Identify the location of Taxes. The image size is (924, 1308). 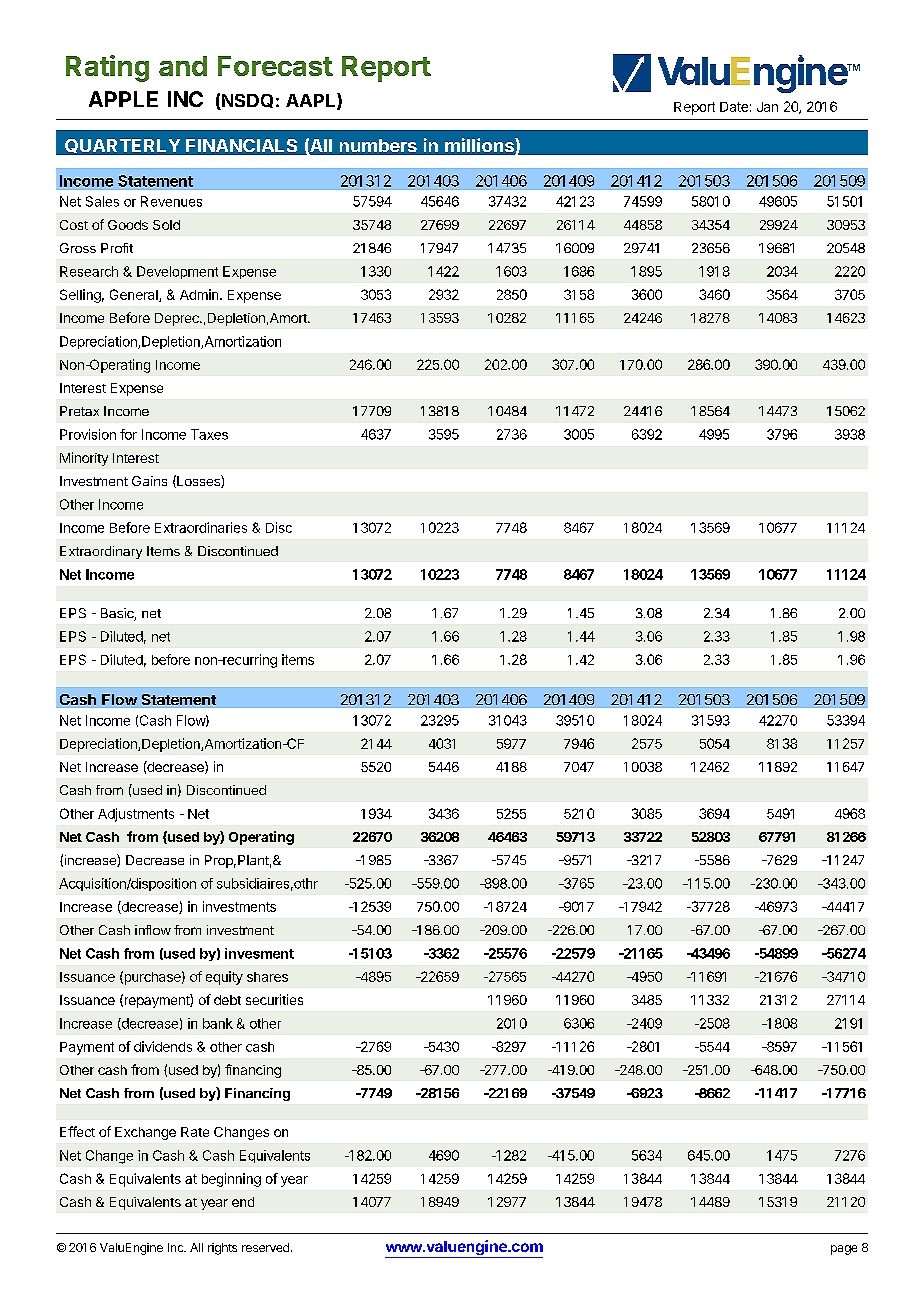
(209, 434).
